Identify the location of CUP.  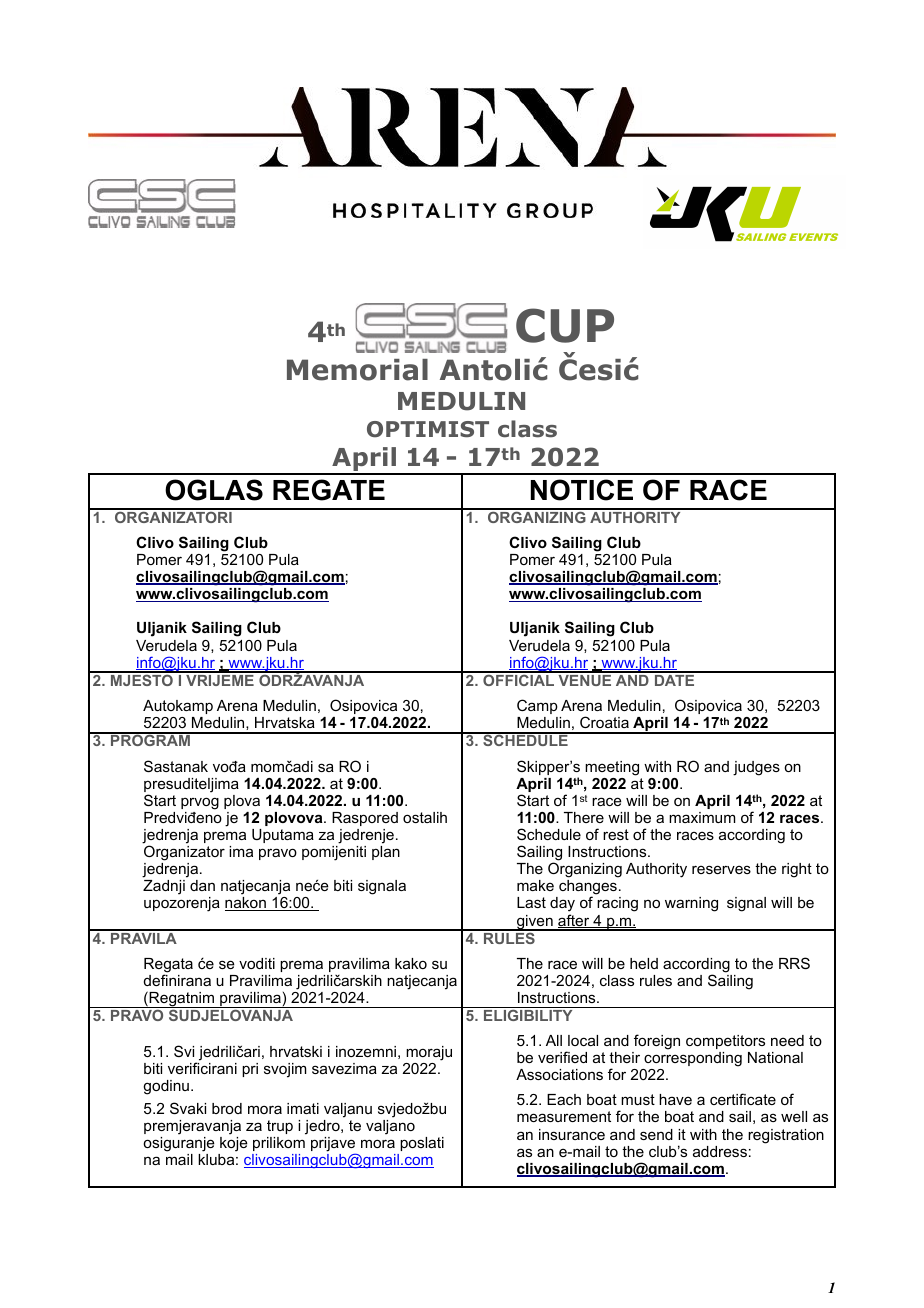
(565, 325).
